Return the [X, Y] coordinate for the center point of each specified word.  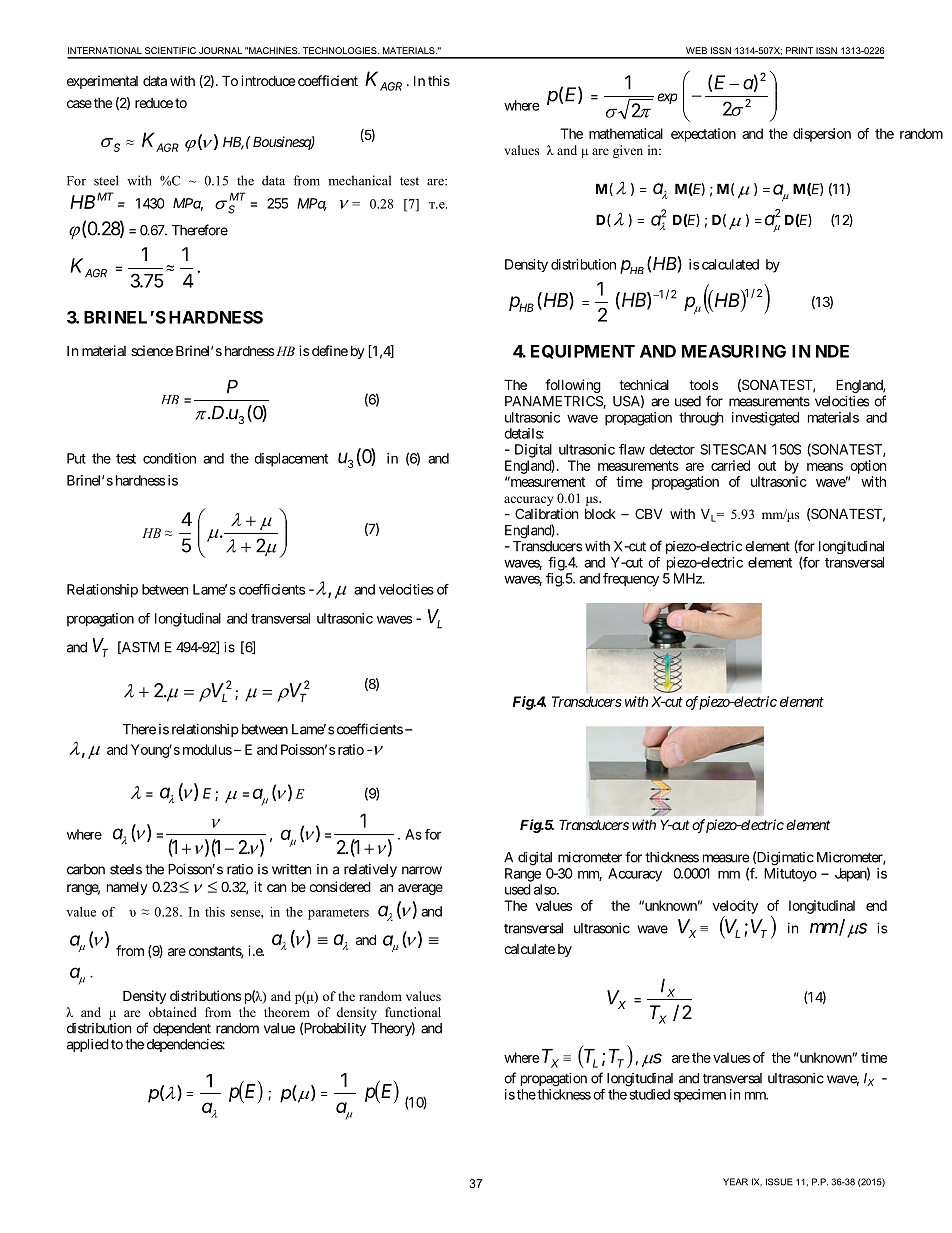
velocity [735, 907]
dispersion [822, 135]
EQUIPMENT [583, 352]
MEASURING [734, 351]
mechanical [359, 180]
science [152, 350]
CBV [649, 513]
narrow [422, 870]
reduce [154, 103]
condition [169, 458]
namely [127, 888]
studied [650, 1094]
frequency [631, 580]
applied [88, 1045]
